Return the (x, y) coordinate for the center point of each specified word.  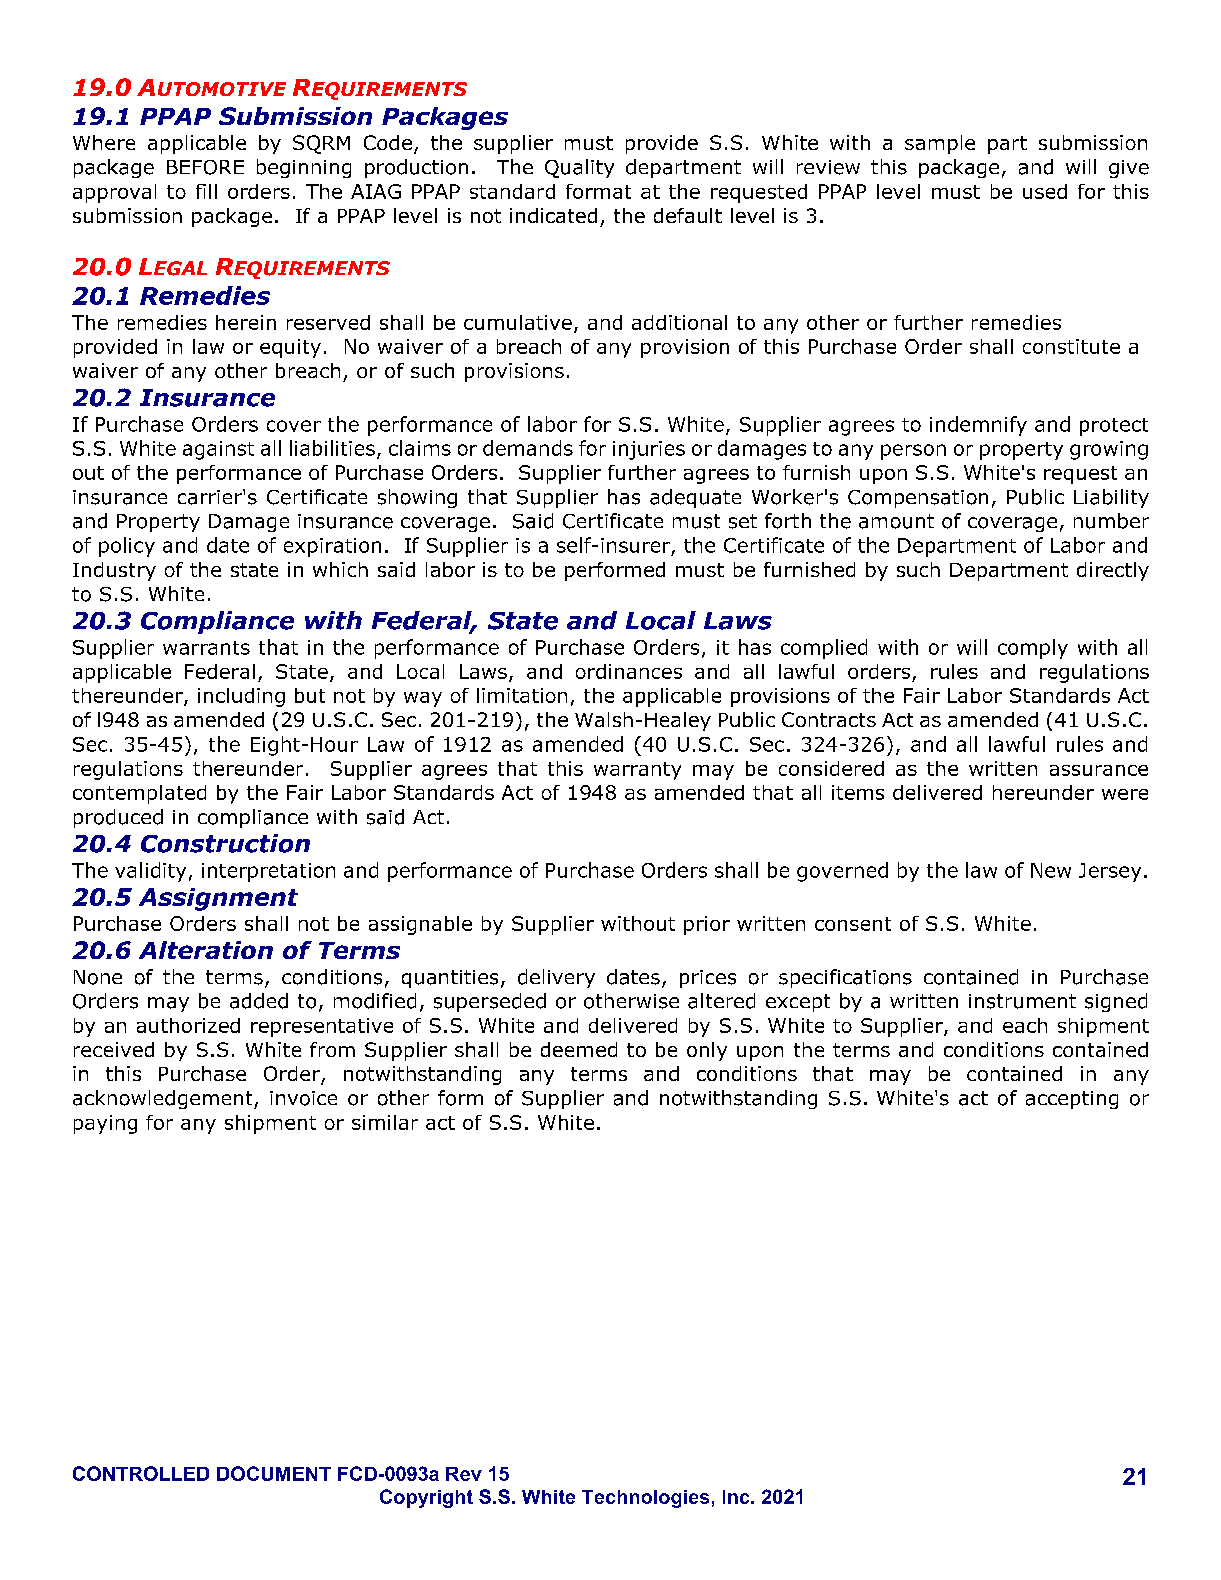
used (1045, 191)
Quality (579, 168)
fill (206, 191)
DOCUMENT (274, 1473)
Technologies (645, 1499)
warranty (637, 771)
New (1051, 870)
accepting (1072, 1100)
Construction (225, 843)
